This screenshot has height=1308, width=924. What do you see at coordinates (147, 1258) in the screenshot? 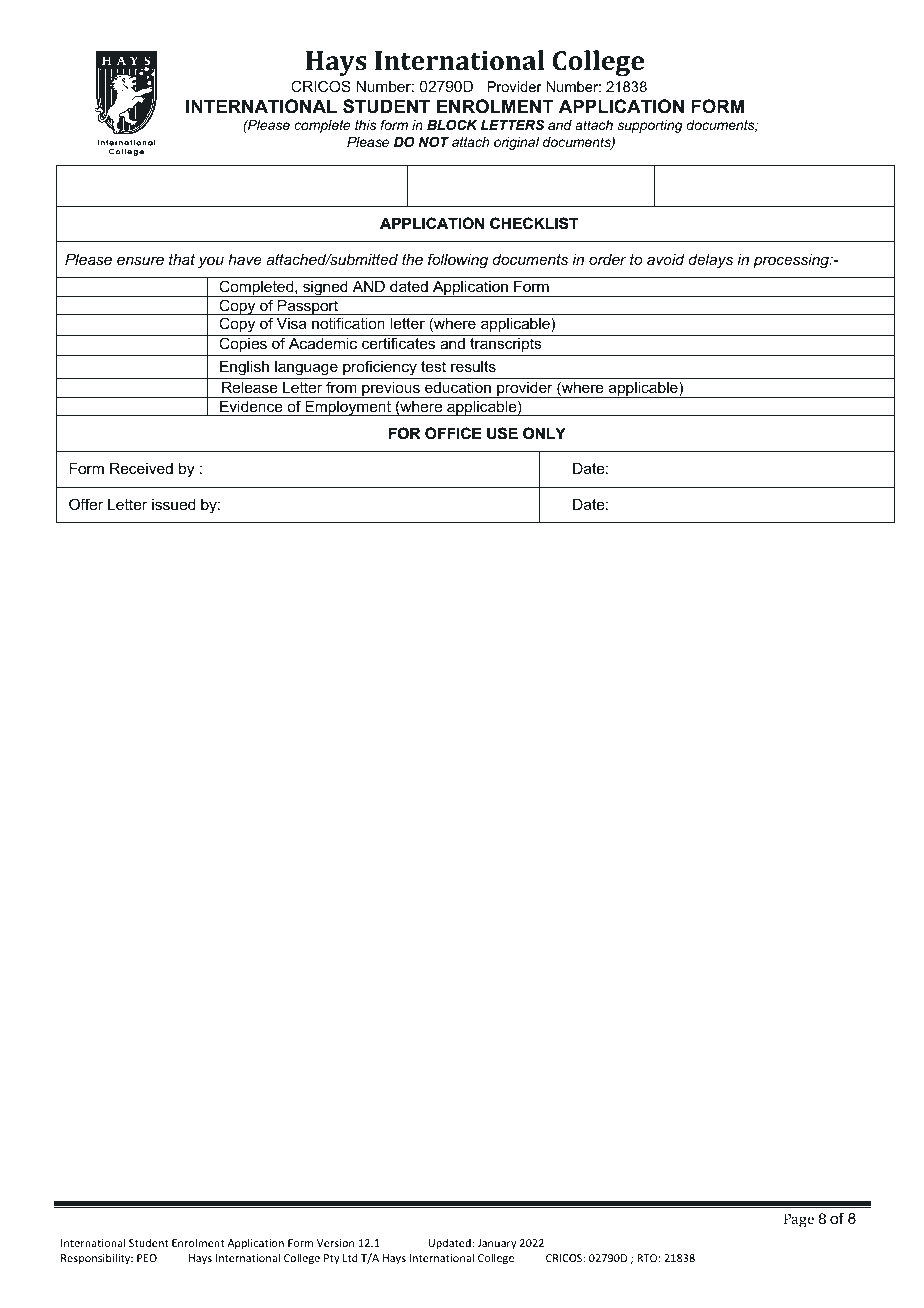
I see `PEO` at bounding box center [147, 1258].
